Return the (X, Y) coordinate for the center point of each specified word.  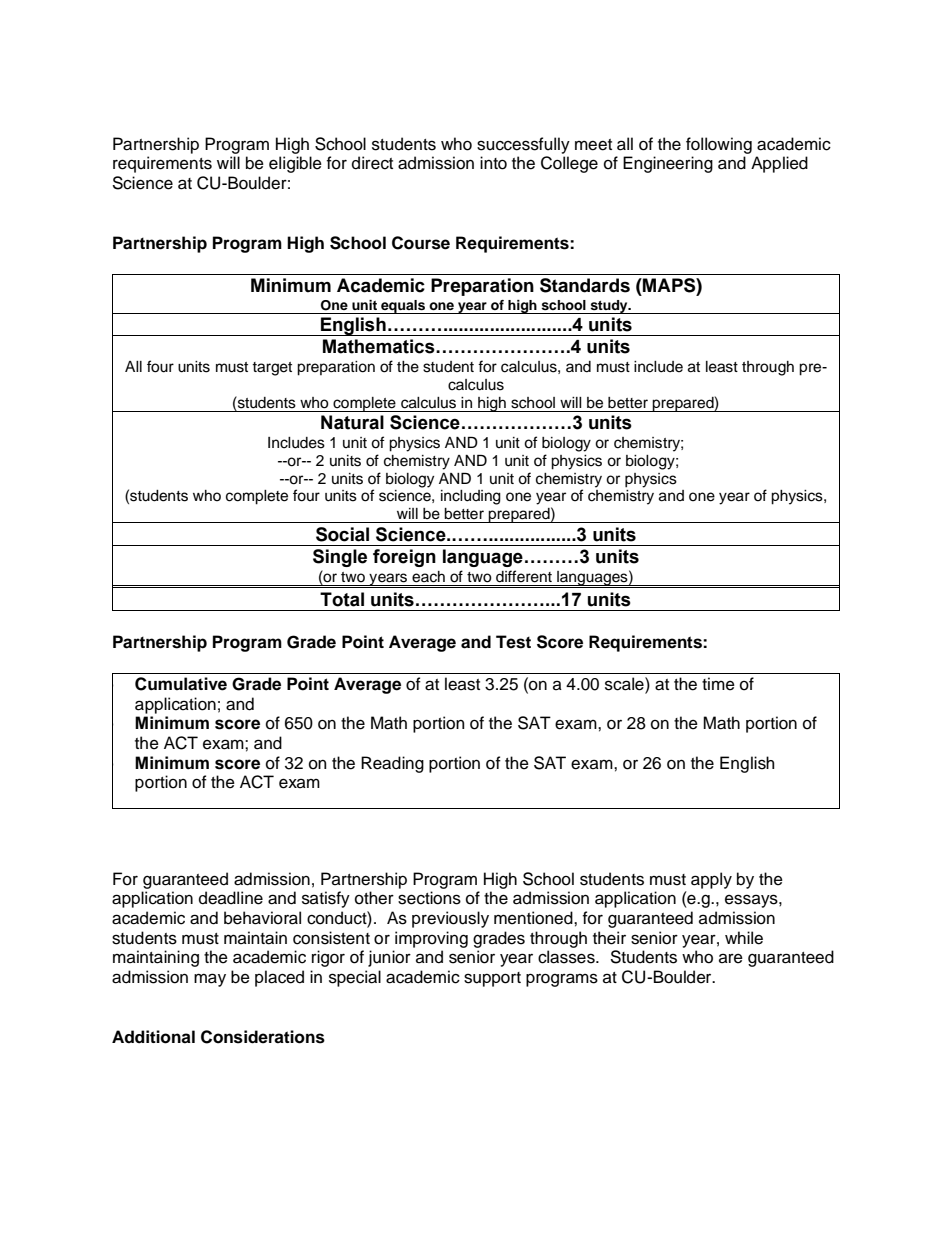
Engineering (668, 164)
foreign (404, 558)
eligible (295, 164)
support (492, 979)
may (210, 980)
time (718, 684)
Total (342, 599)
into (493, 163)
